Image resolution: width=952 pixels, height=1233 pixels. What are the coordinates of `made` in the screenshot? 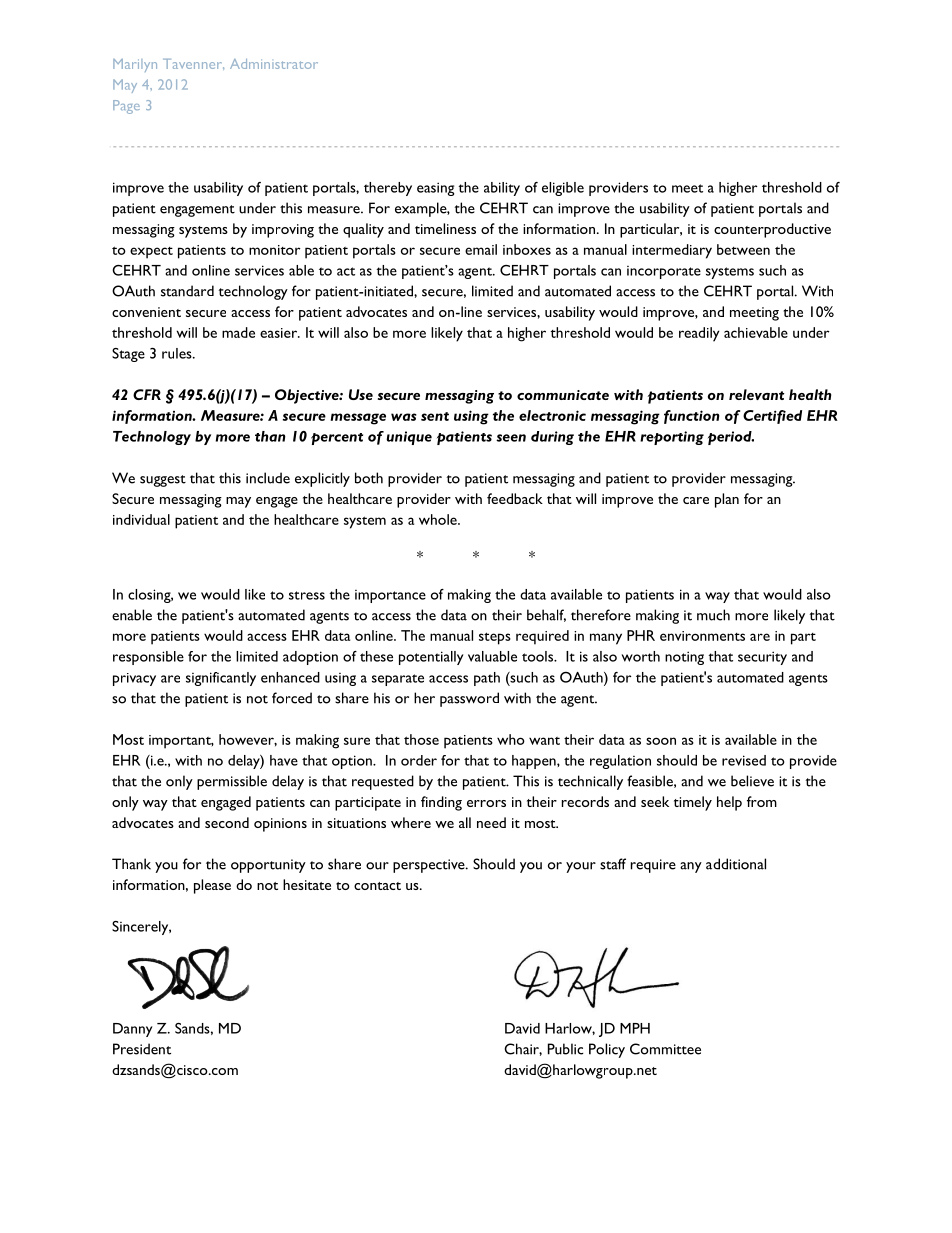 It's located at (238, 332).
